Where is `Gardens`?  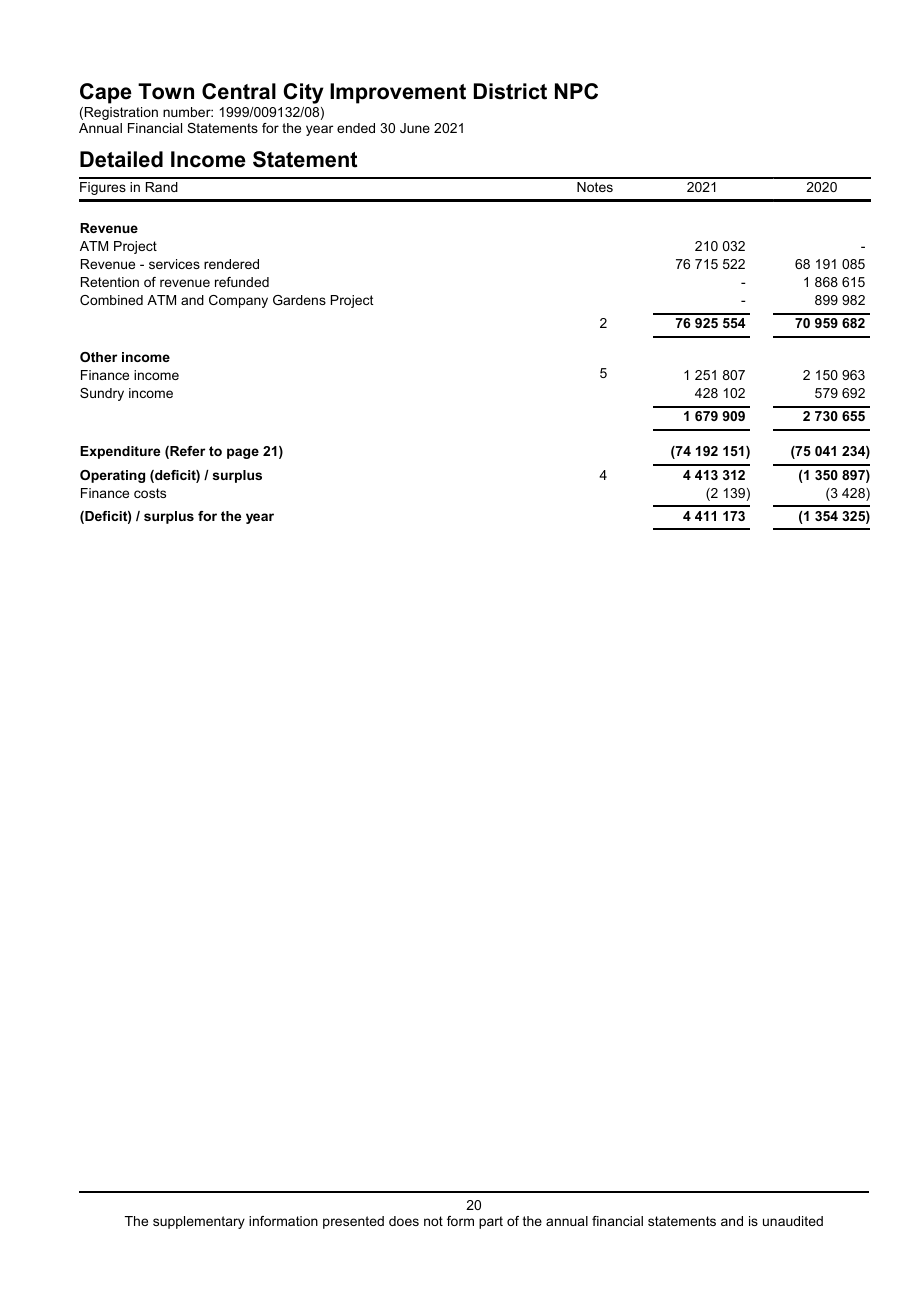 Gardens is located at coordinates (299, 300).
